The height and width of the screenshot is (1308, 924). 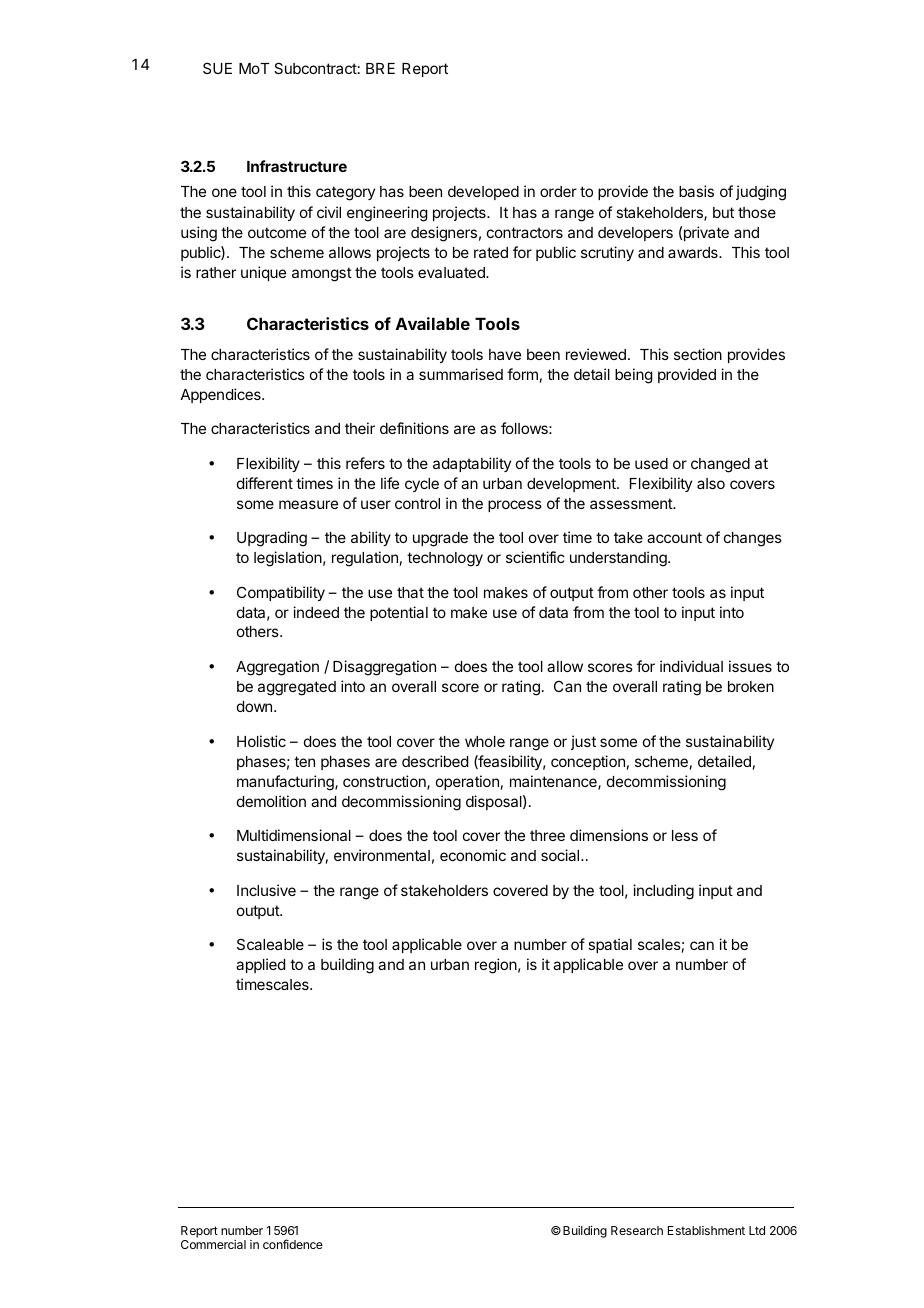 What do you see at coordinates (293, 1244) in the screenshot?
I see `confidence` at bounding box center [293, 1244].
